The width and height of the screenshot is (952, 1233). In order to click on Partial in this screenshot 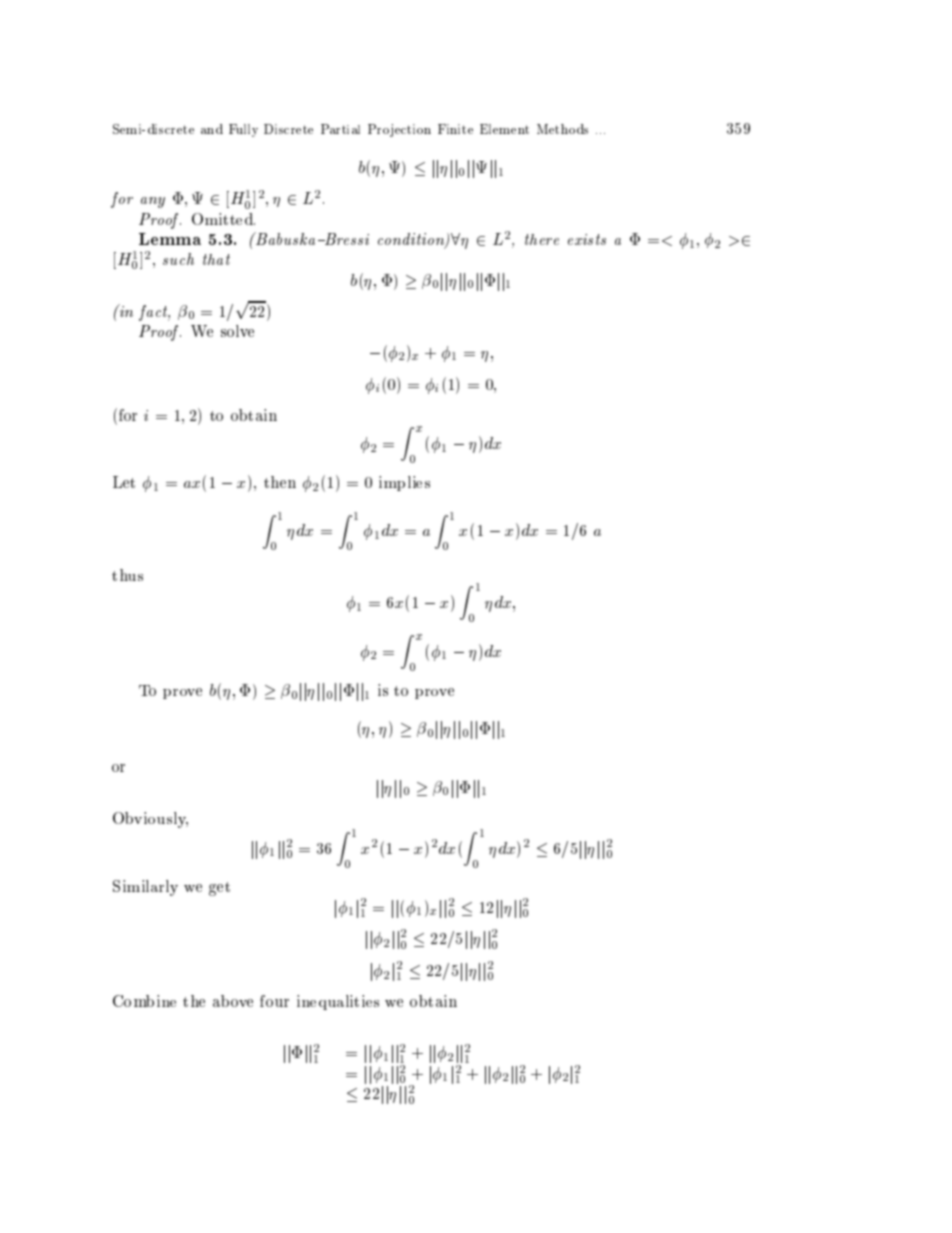, I will do `click(340, 129)`.
